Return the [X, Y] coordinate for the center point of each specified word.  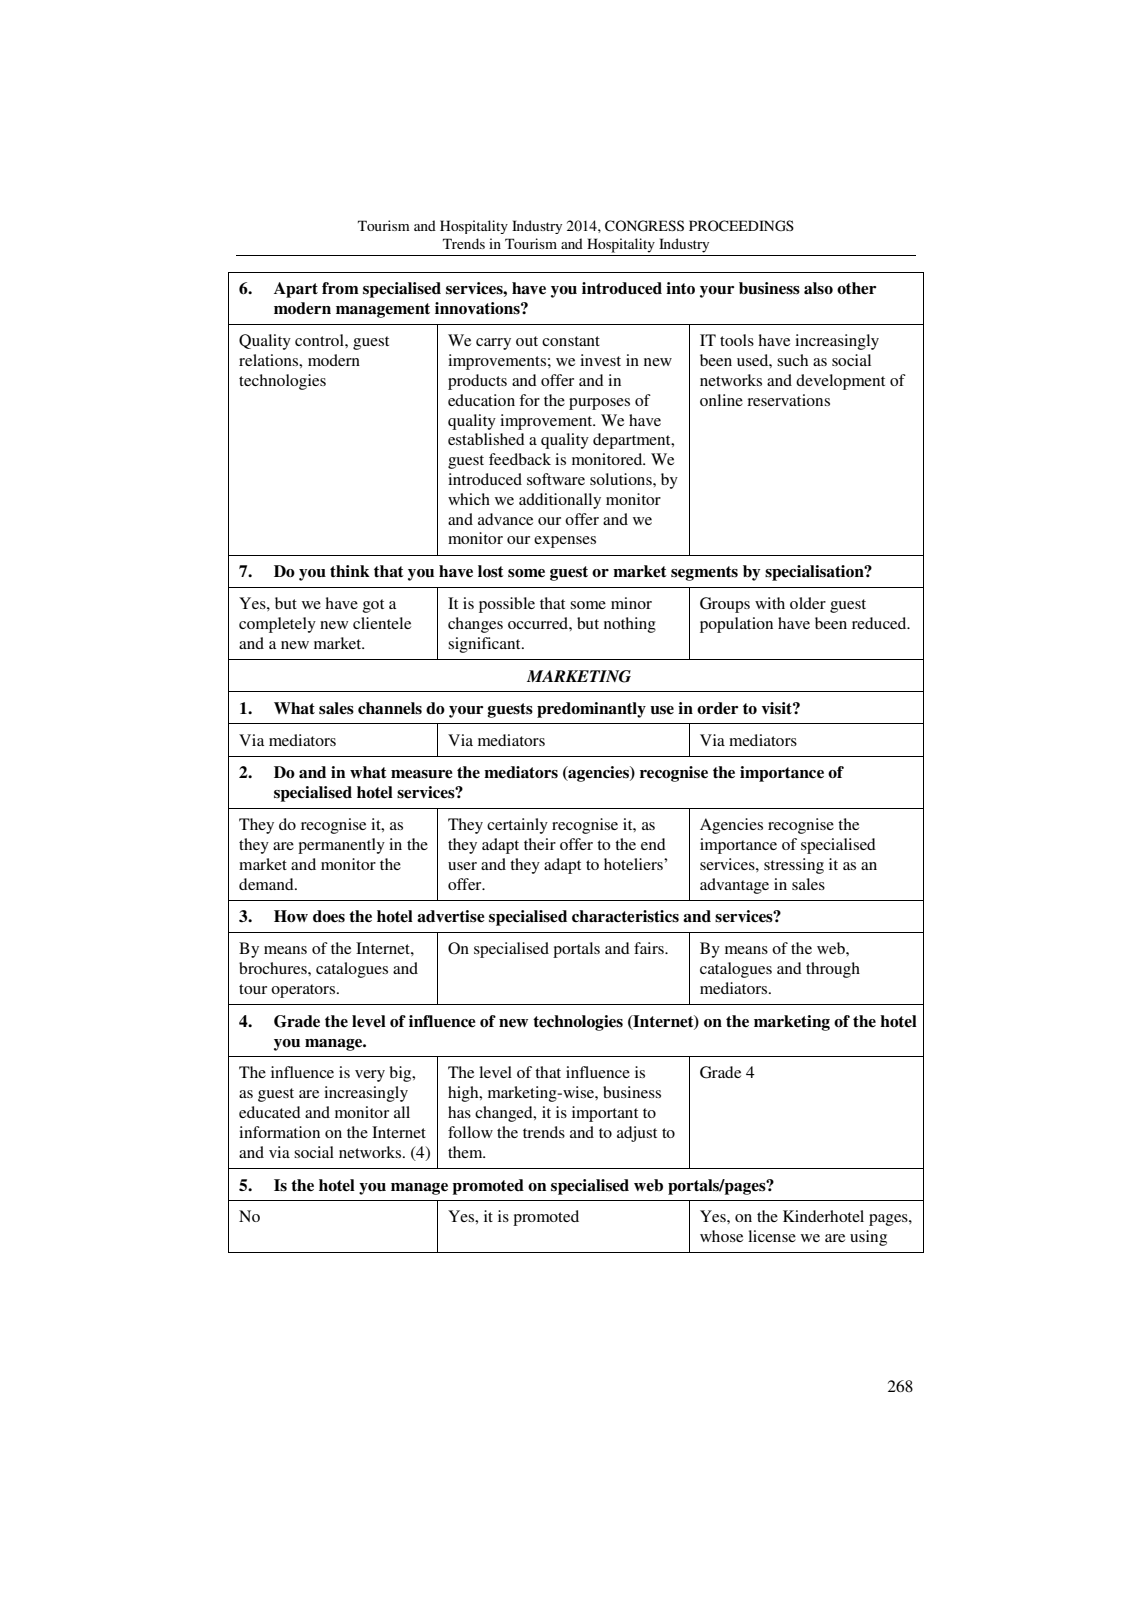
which [469, 499]
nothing [630, 625]
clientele [382, 623]
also [818, 288]
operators [304, 991]
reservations [788, 400]
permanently [341, 846]
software [556, 479]
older [808, 603]
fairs [650, 948]
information [279, 1132]
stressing [794, 866]
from [340, 288]
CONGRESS [644, 226]
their [540, 844]
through [833, 970]
